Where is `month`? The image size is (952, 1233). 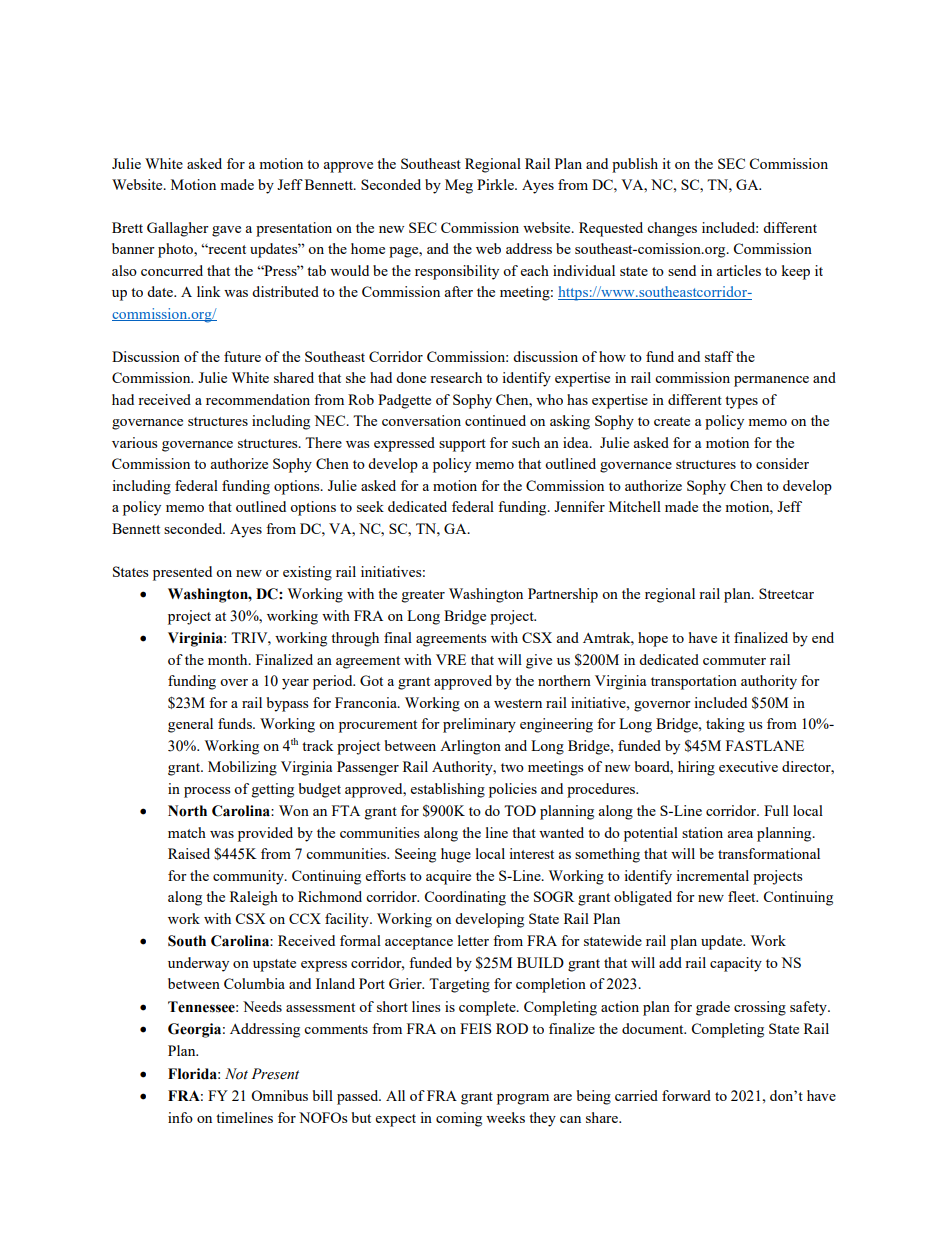
month is located at coordinates (229, 659).
